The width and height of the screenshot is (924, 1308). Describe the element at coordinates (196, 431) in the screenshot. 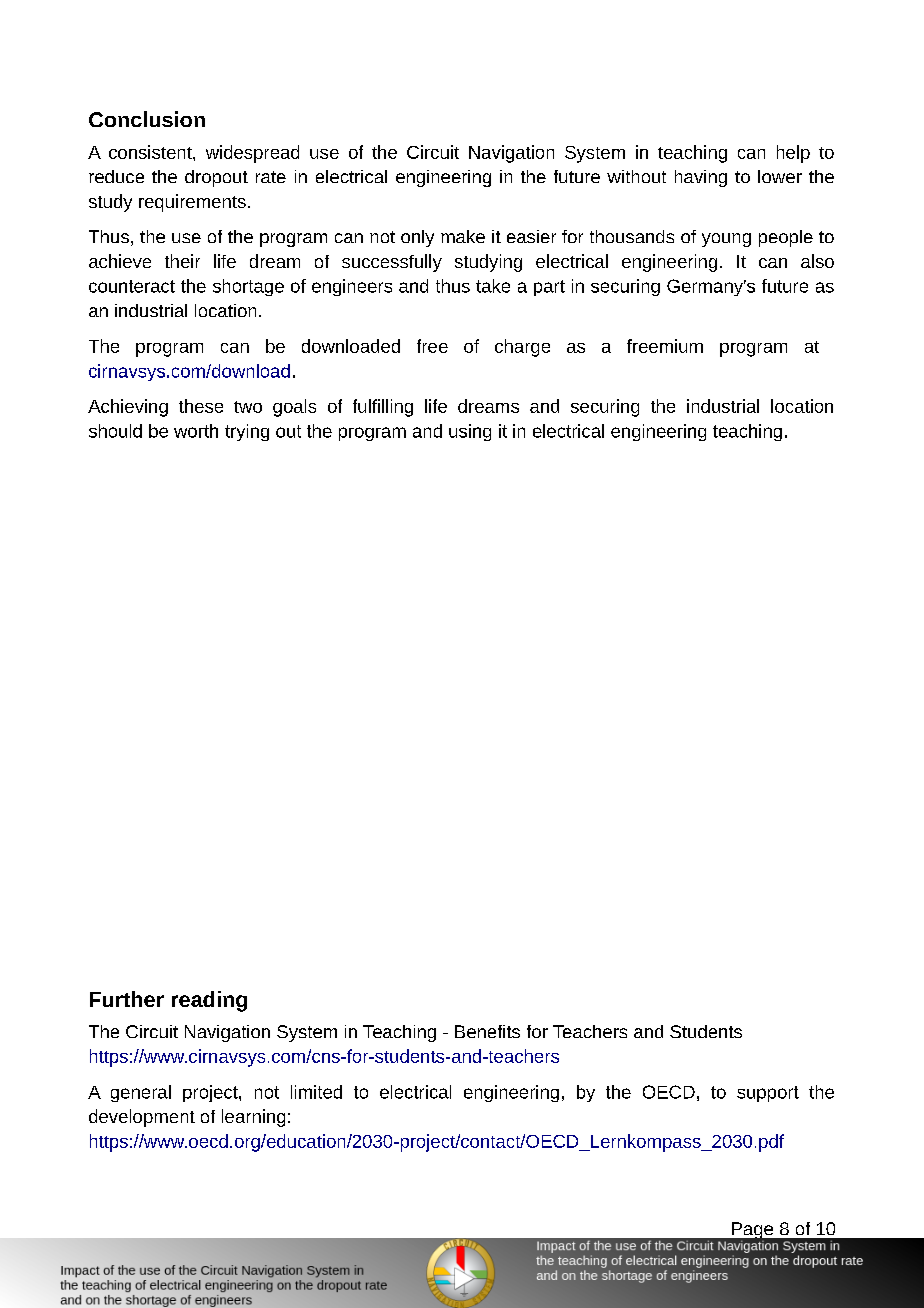

I see `worth` at that location.
